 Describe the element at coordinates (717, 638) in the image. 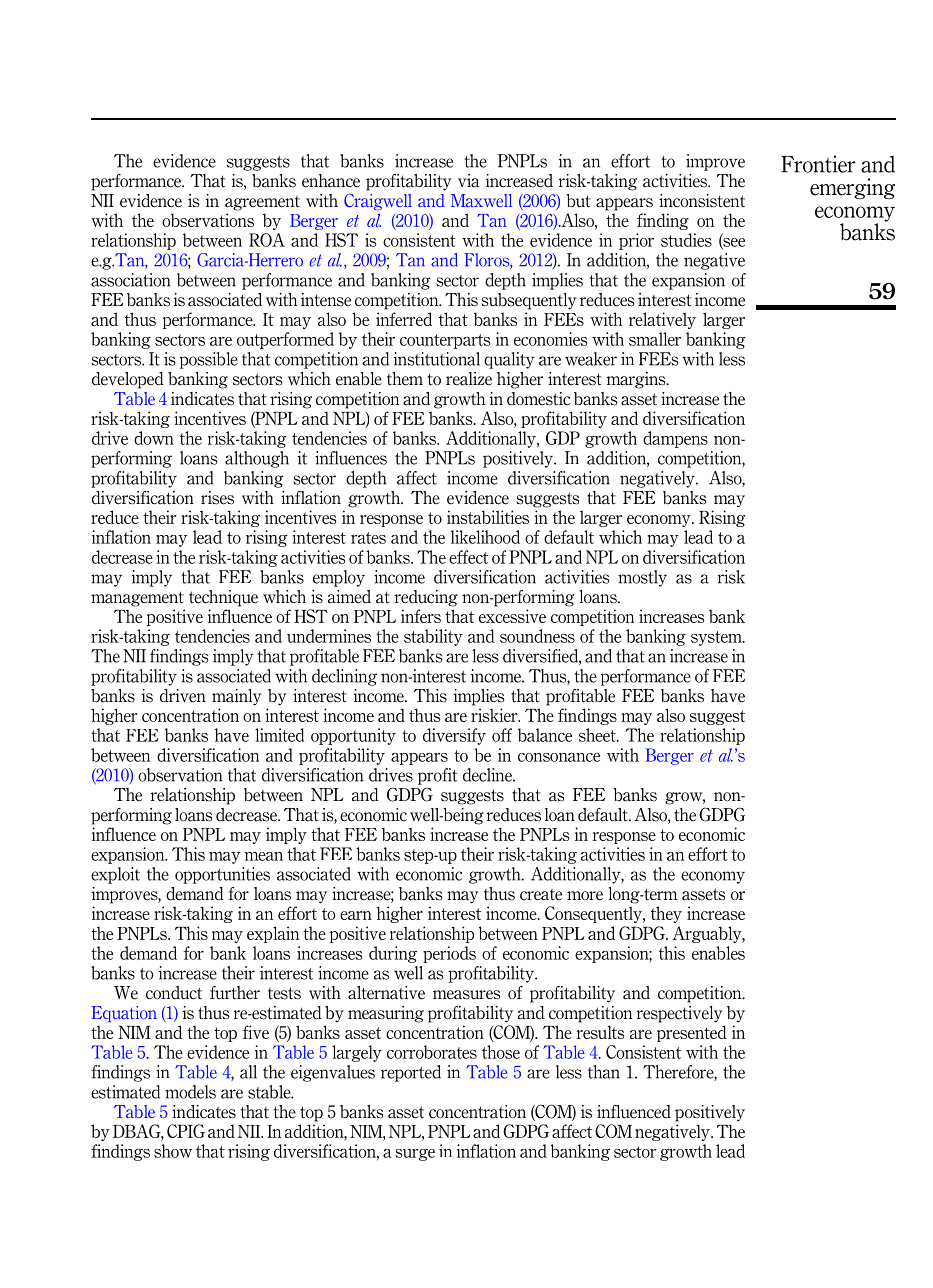

I see `system` at that location.
